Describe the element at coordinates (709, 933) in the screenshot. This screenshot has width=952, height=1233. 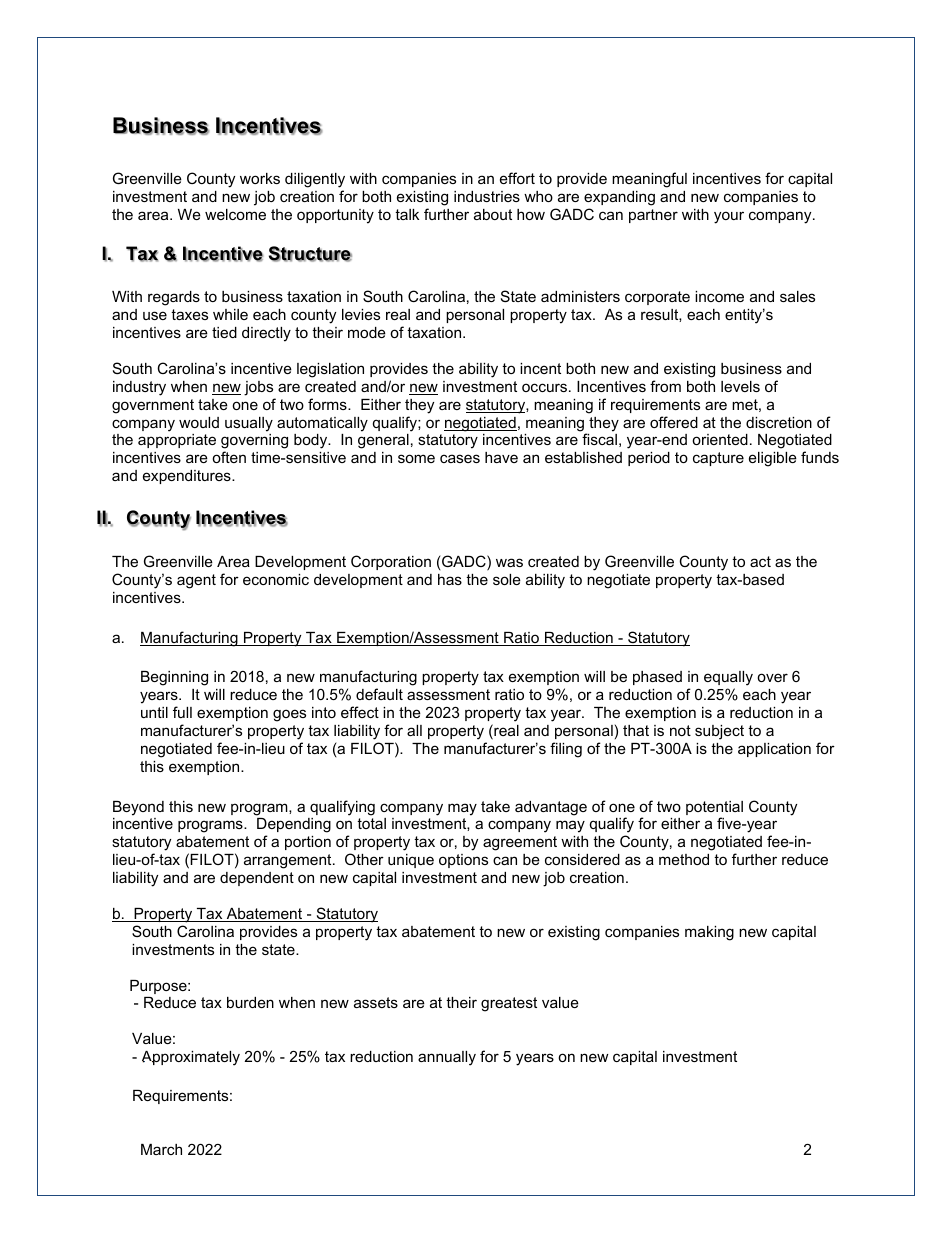
I see `making` at that location.
